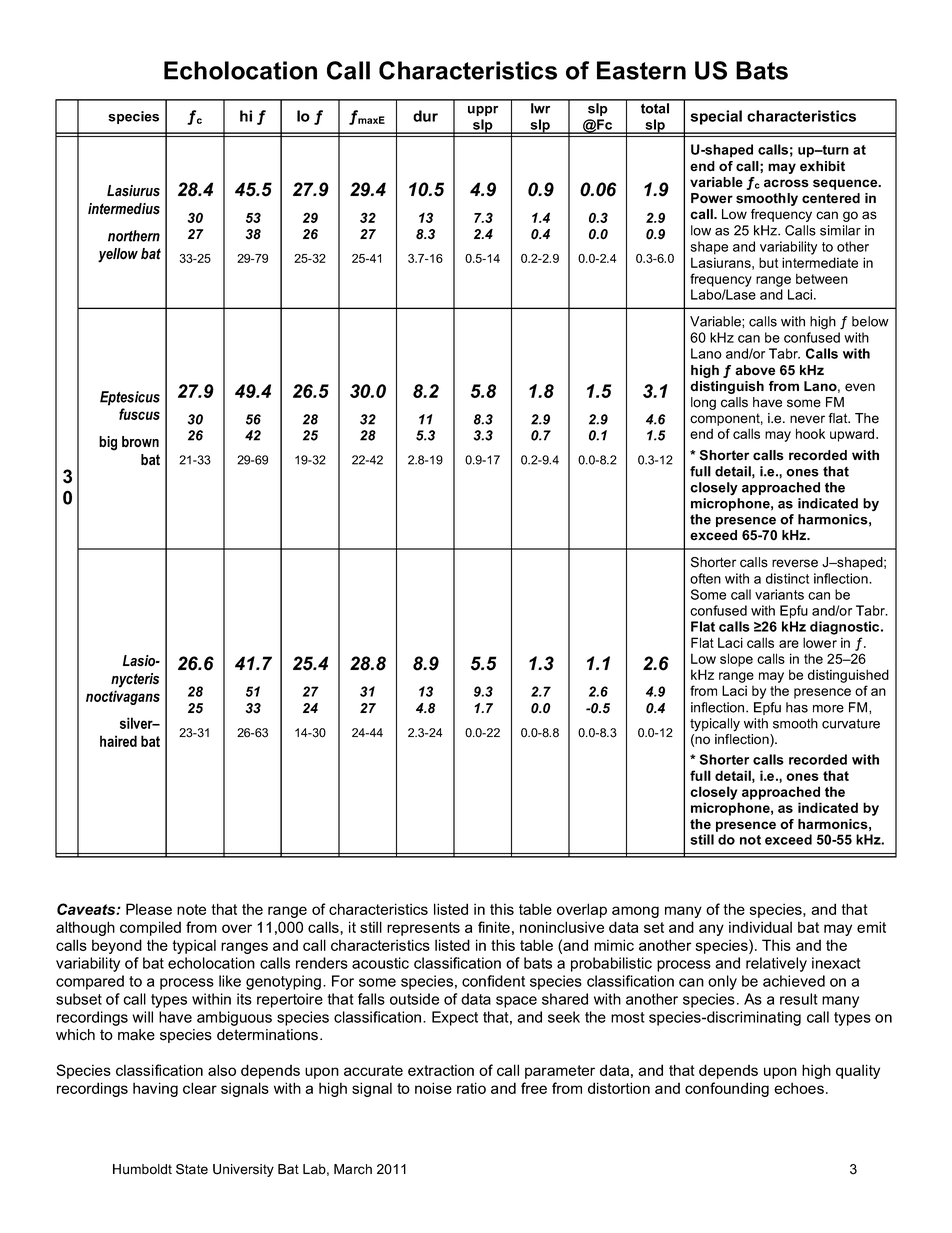 This screenshot has height=1233, width=952. Describe the element at coordinates (810, 433) in the screenshot. I see `hook` at that location.
